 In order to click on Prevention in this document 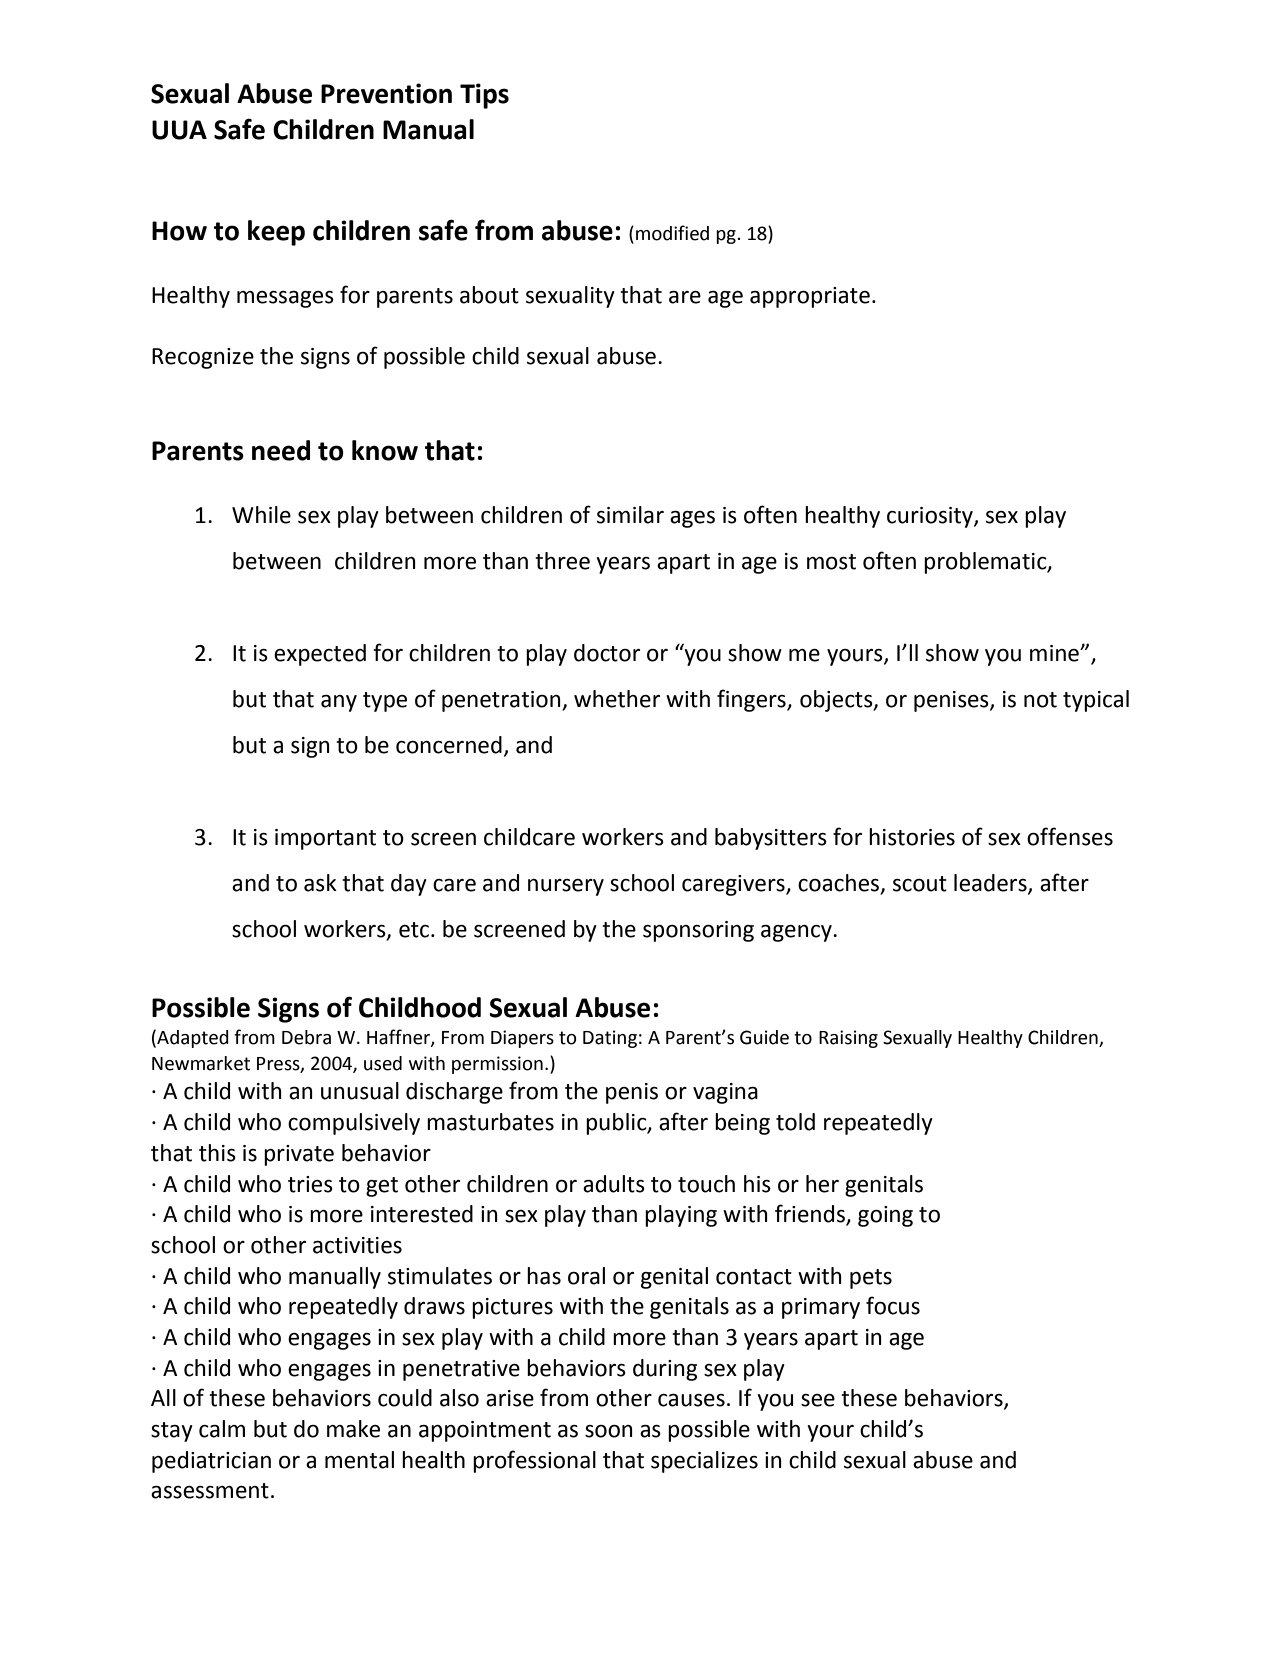, I will do `click(386, 93)`.
